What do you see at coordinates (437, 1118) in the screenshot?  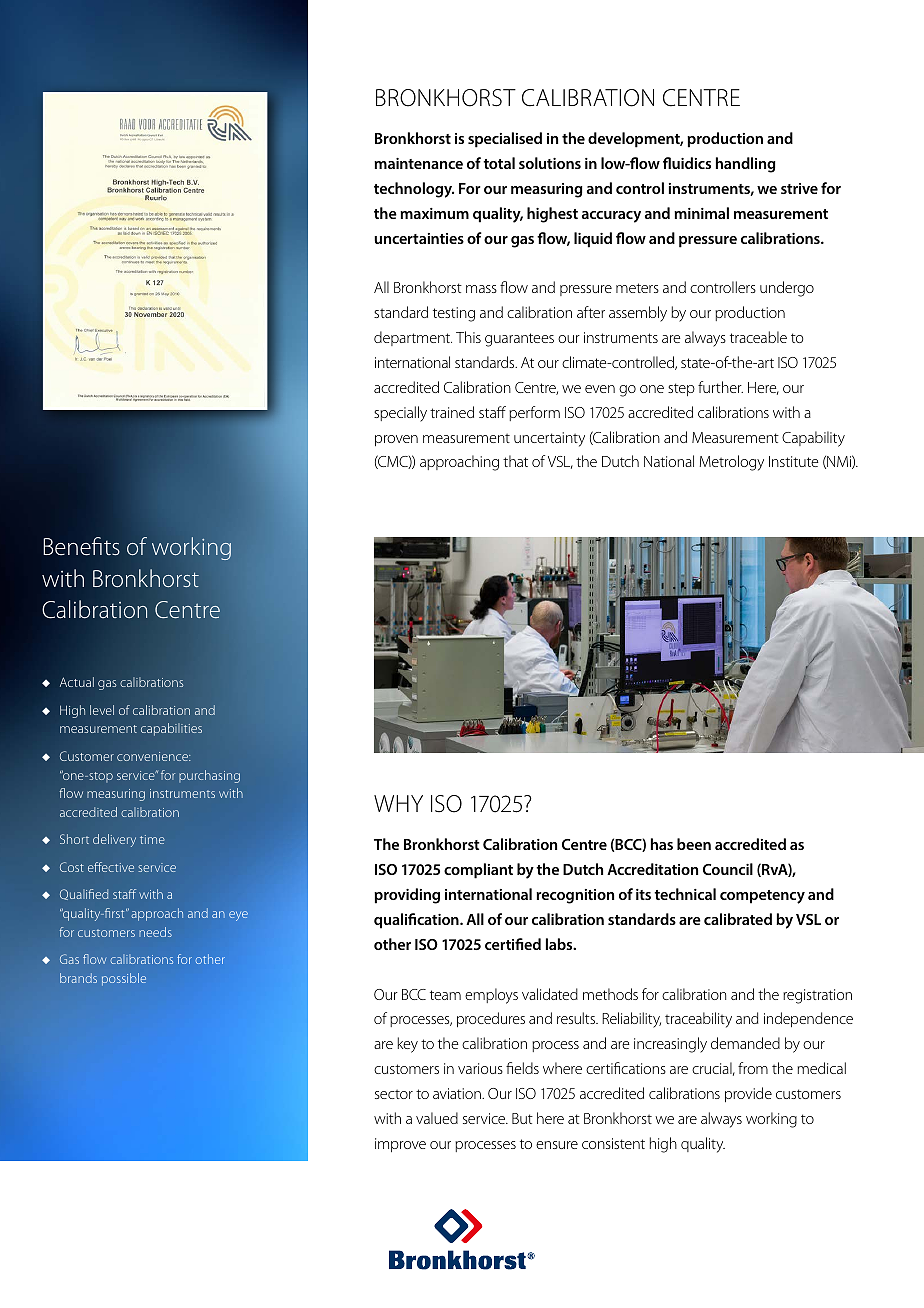 I see `valued` at bounding box center [437, 1118].
